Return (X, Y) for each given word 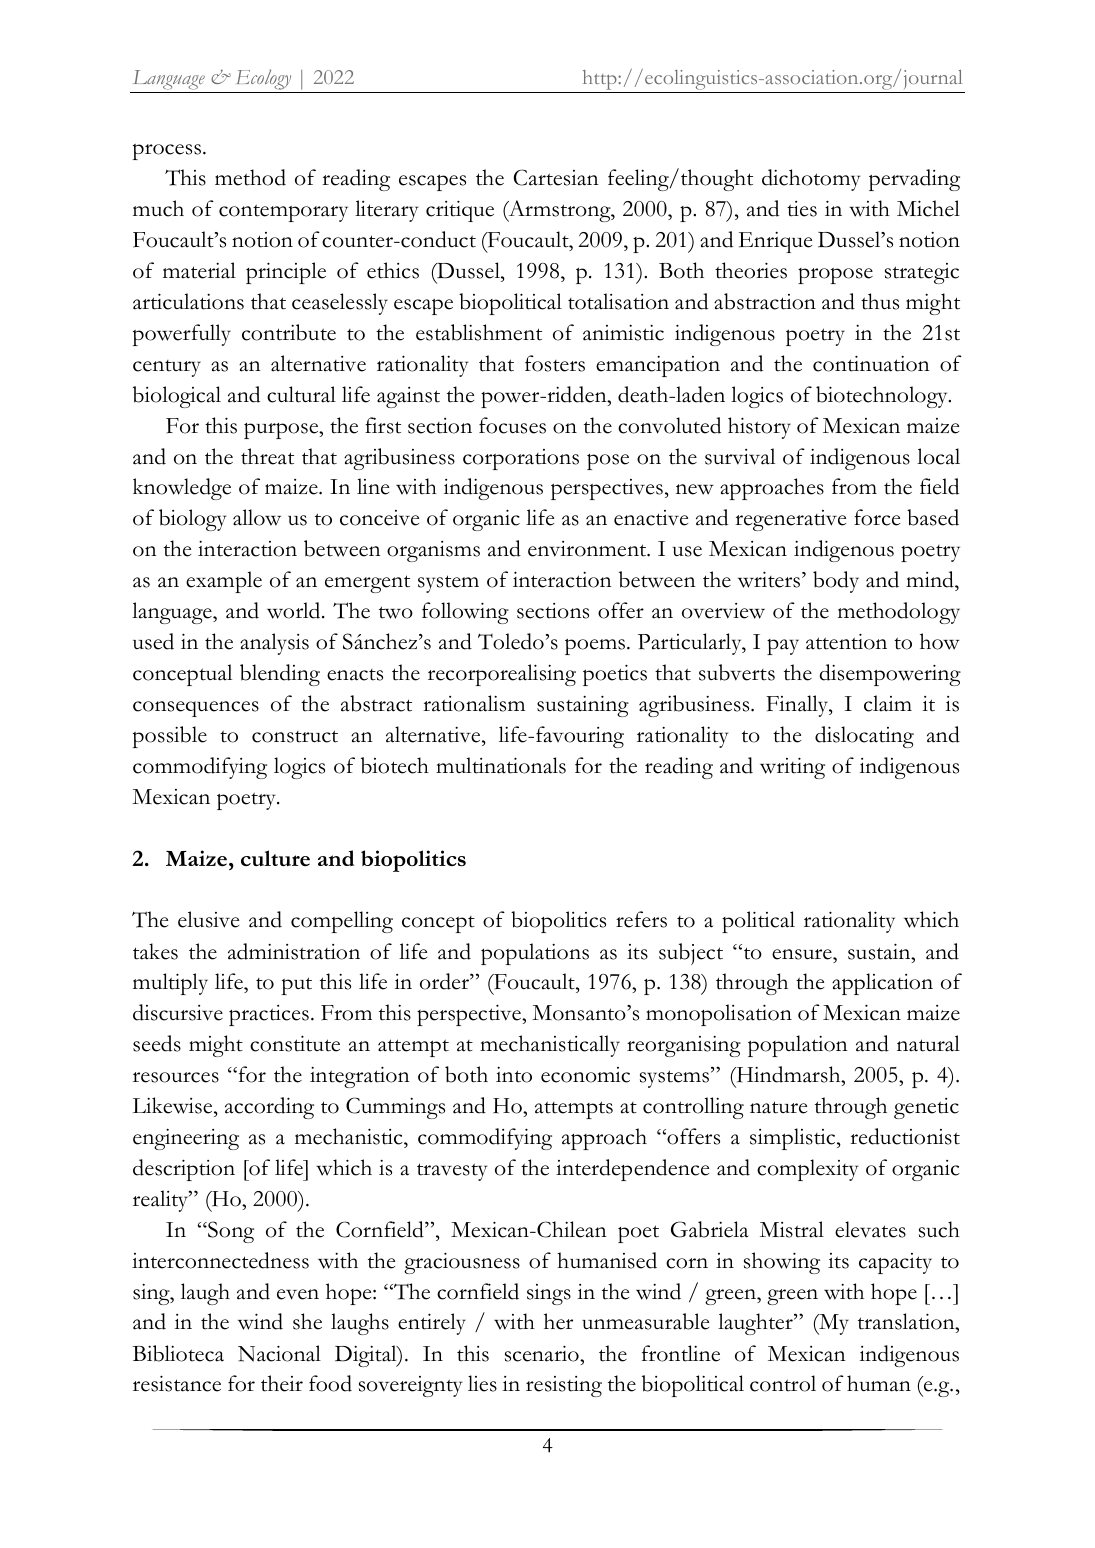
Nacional (279, 1353)
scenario (543, 1353)
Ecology (264, 80)
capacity (895, 1263)
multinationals (501, 765)
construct (295, 736)
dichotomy (811, 180)
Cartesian (556, 177)
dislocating (864, 737)
